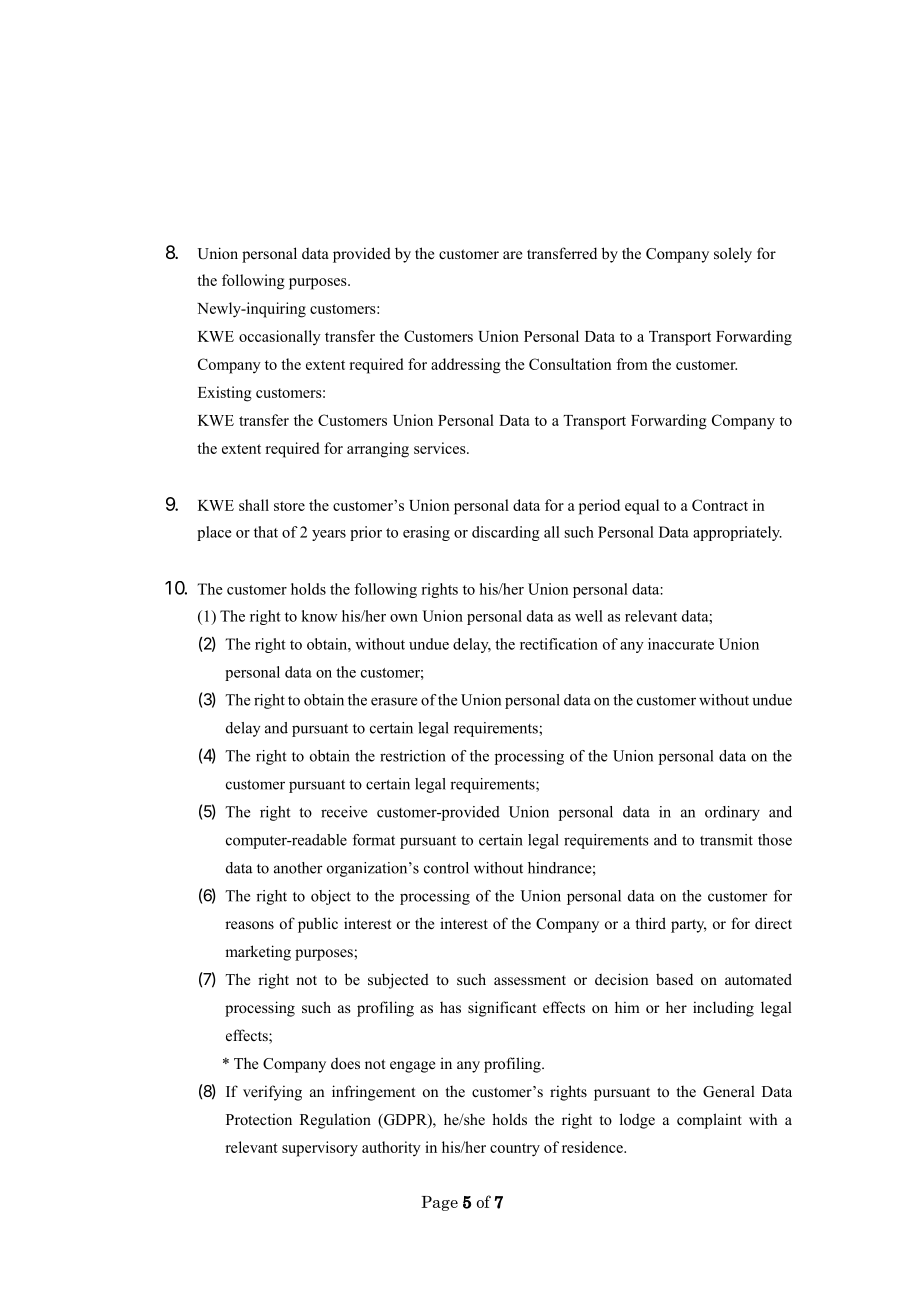  I want to click on are, so click(512, 255).
